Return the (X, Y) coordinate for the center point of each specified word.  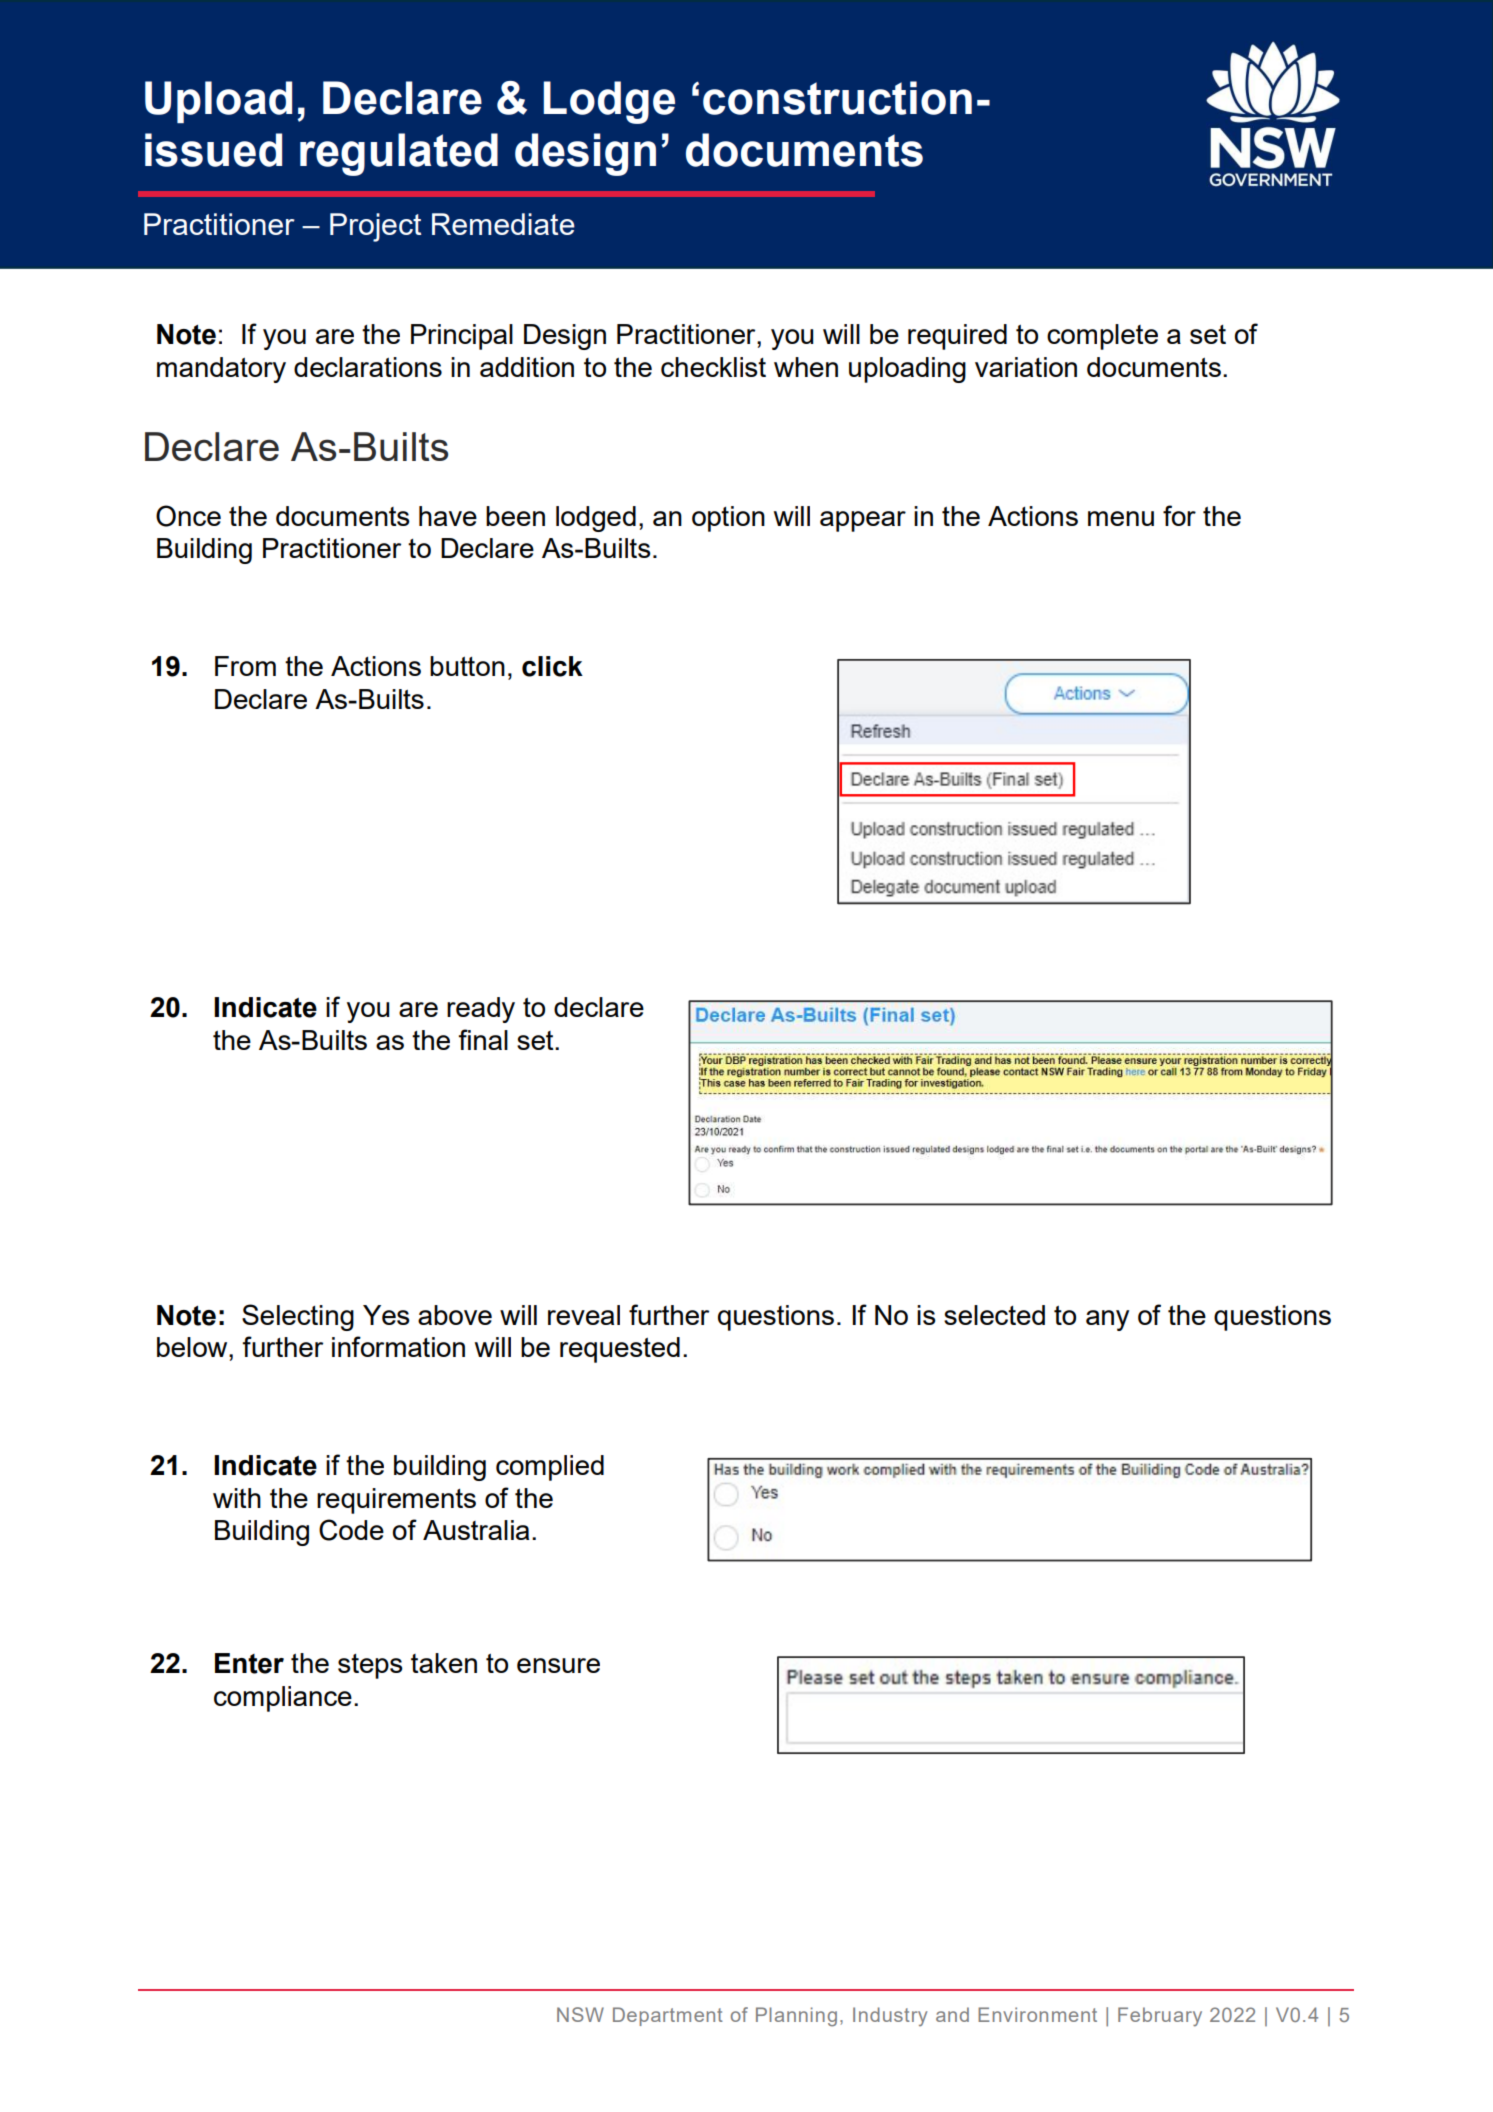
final (483, 1039)
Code (351, 1530)
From (245, 666)
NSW (580, 2014)
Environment (1037, 2014)
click (552, 666)
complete (1102, 337)
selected (994, 1315)
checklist (713, 367)
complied (550, 1468)
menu (1121, 518)
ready (481, 1010)
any (1107, 1320)
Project (375, 227)
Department (668, 2016)
